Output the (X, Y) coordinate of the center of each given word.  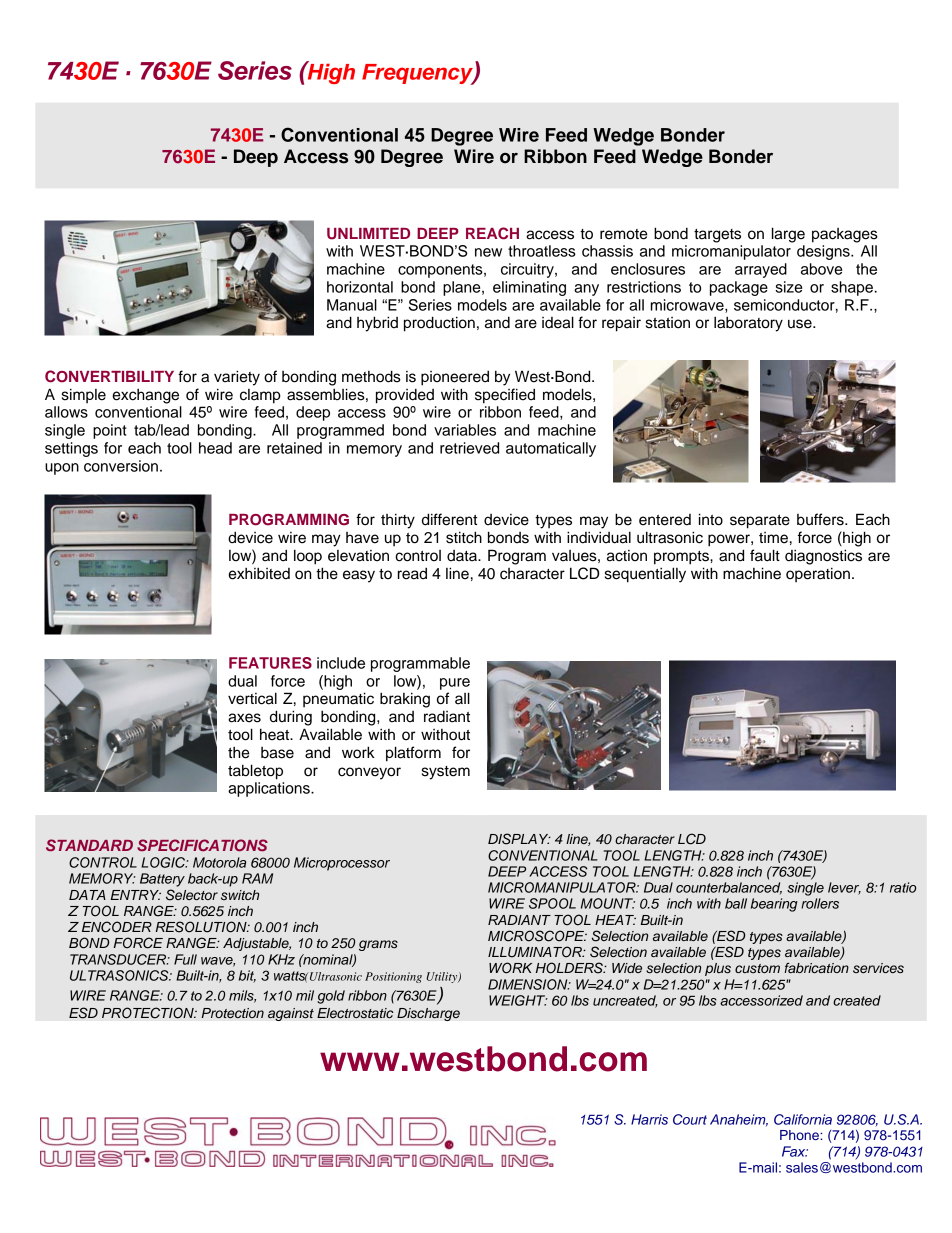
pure (455, 684)
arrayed (761, 270)
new (488, 252)
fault (765, 555)
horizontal (360, 287)
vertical (252, 698)
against (291, 1014)
